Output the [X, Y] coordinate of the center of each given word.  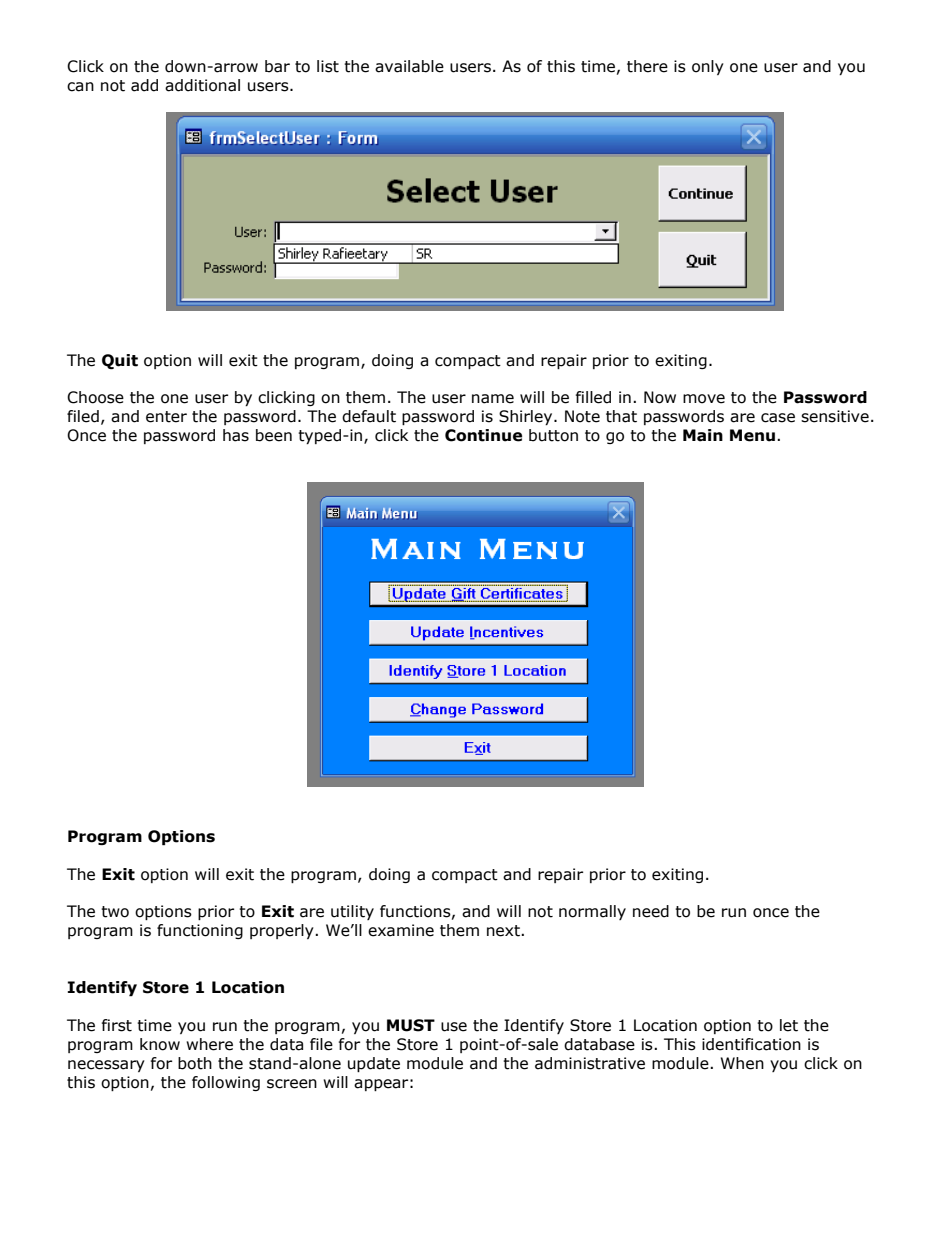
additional [202, 85]
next [504, 931]
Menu [752, 435]
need [651, 911]
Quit [120, 361]
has [236, 435]
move [704, 399]
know [160, 1044]
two [115, 912]
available [409, 66]
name [493, 399]
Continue [483, 435]
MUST [411, 1025]
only [708, 67]
